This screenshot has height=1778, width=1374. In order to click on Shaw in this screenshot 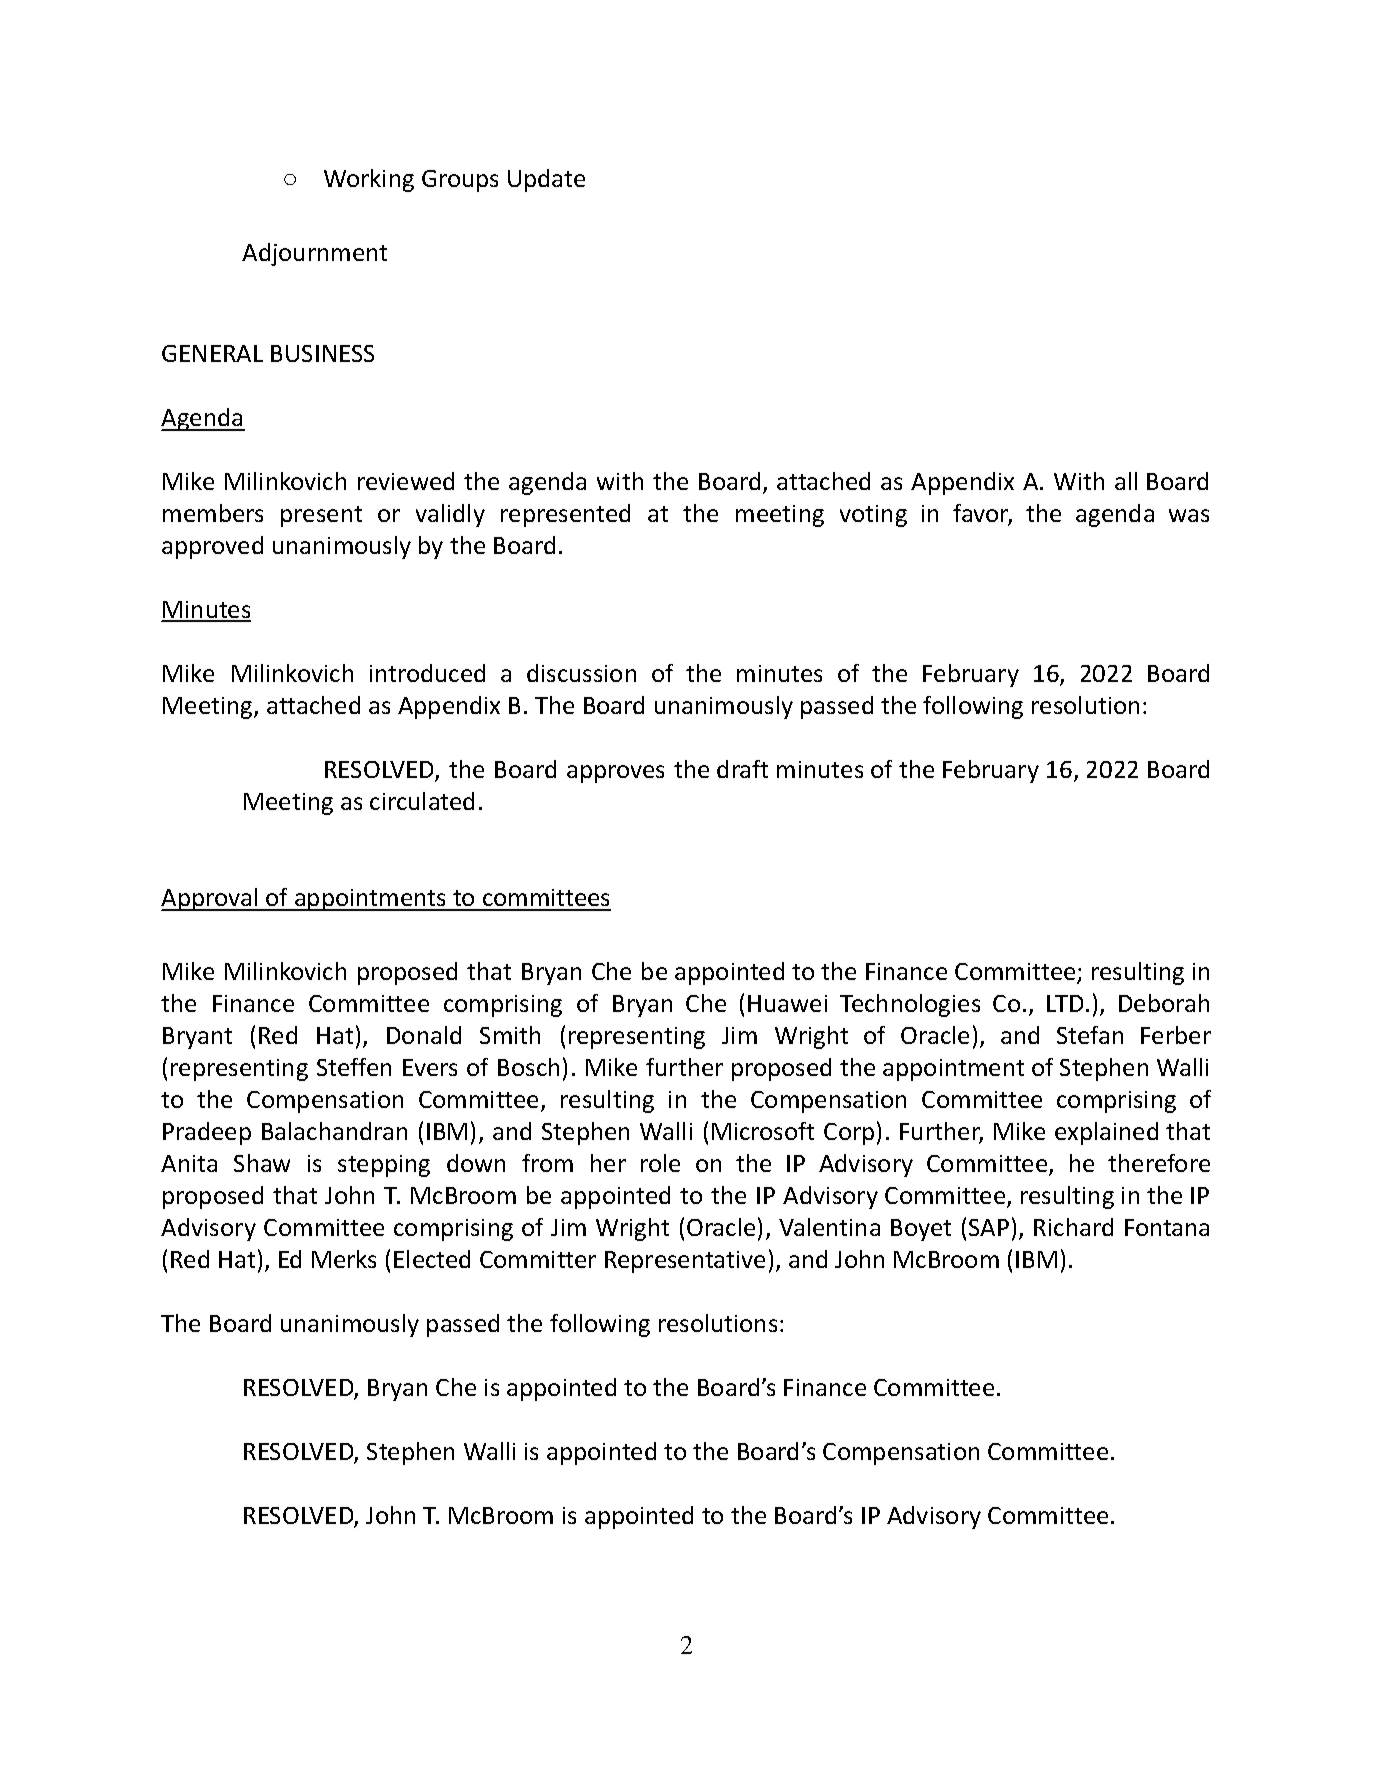, I will do `click(262, 1163)`.
